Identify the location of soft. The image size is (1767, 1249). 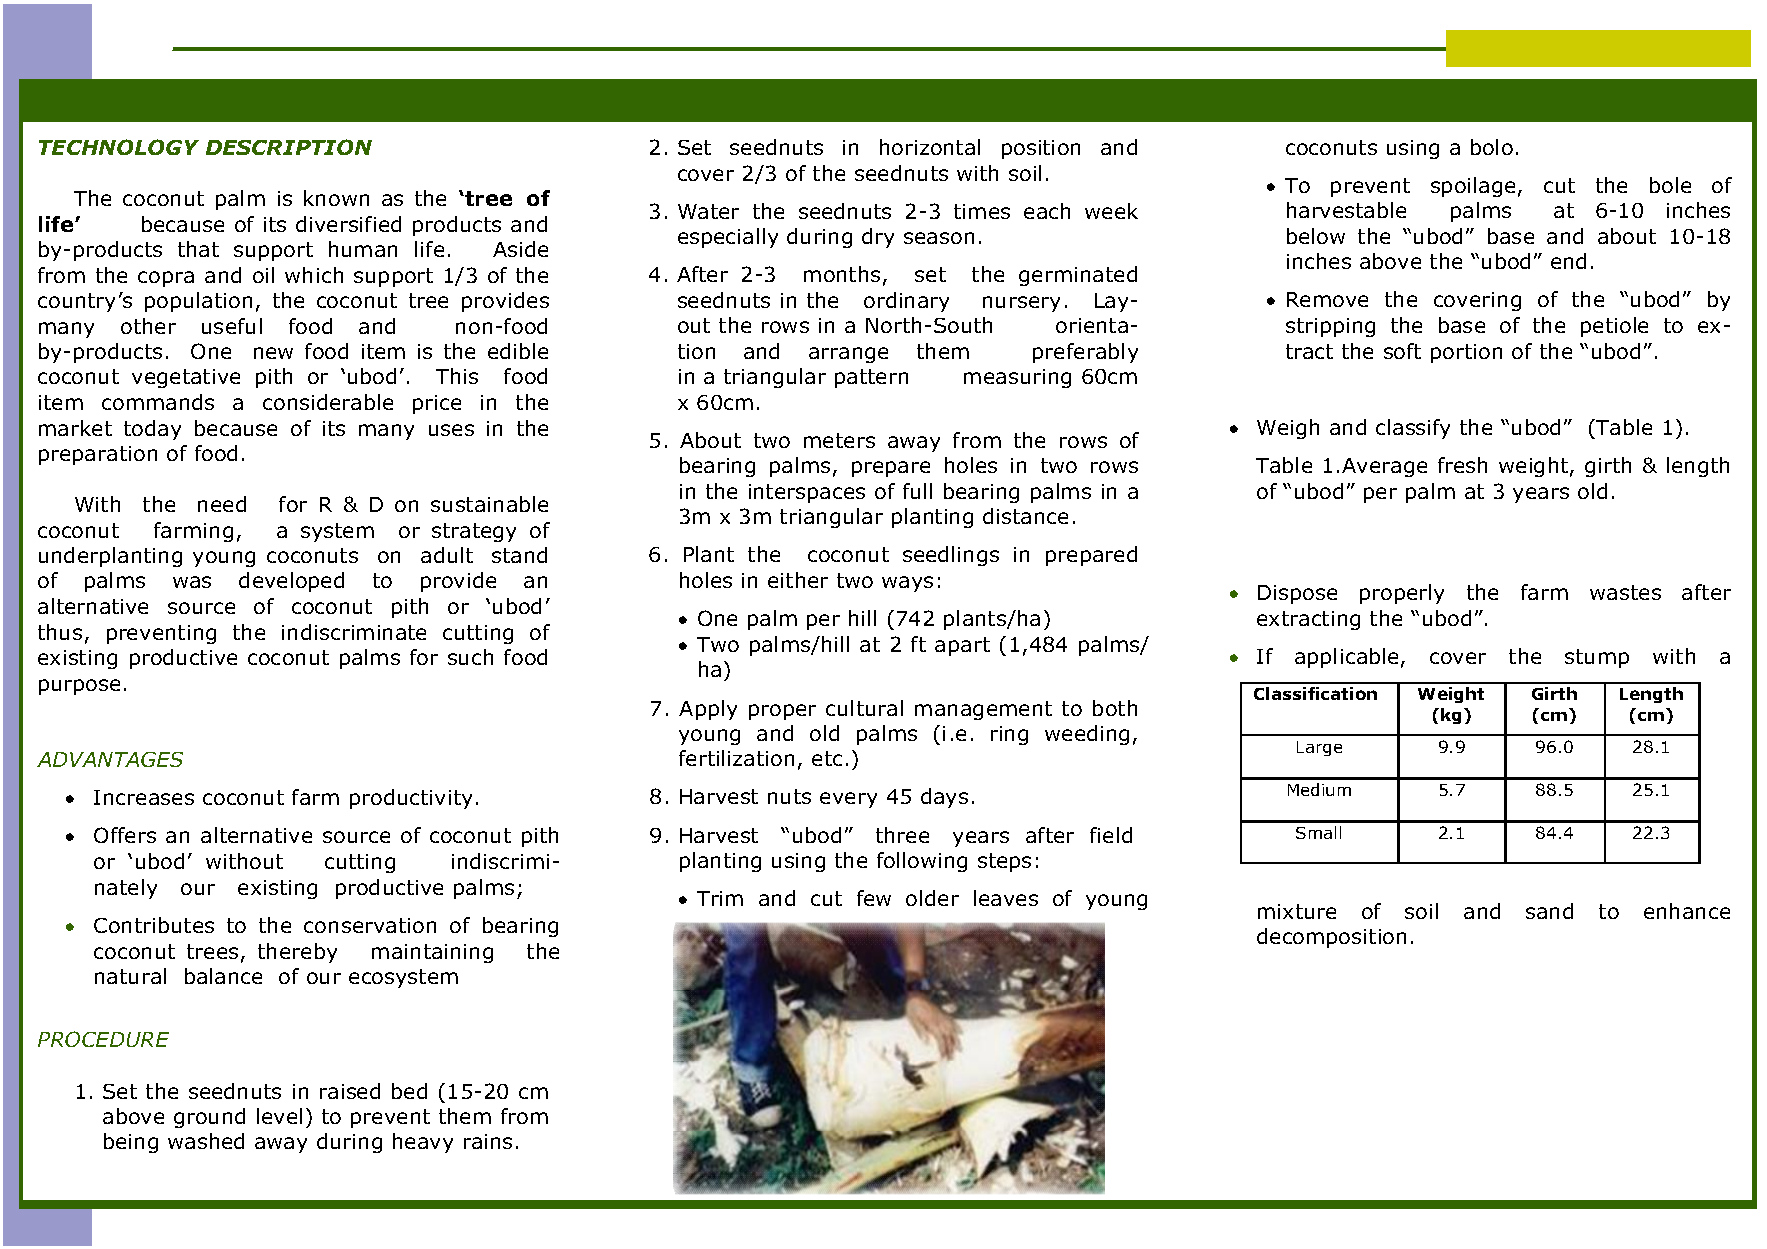
(1402, 351).
